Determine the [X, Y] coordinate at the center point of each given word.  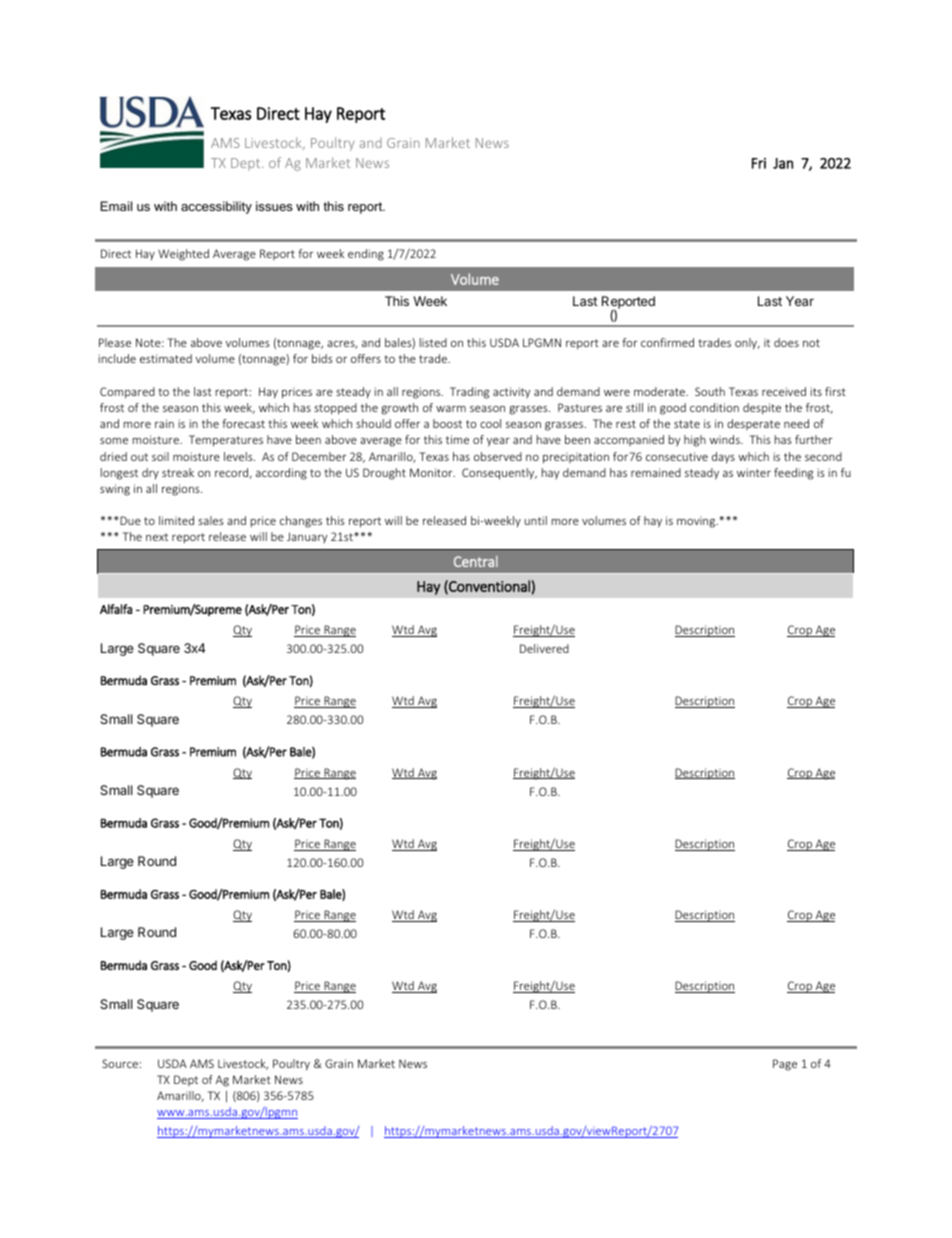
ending [366, 255]
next [157, 537]
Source [120, 1063]
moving [697, 522]
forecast [243, 423]
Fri [759, 163]
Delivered [544, 648]
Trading [469, 393]
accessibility [216, 207]
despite [762, 409]
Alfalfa [116, 609]
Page [785, 1065]
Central [476, 561]
